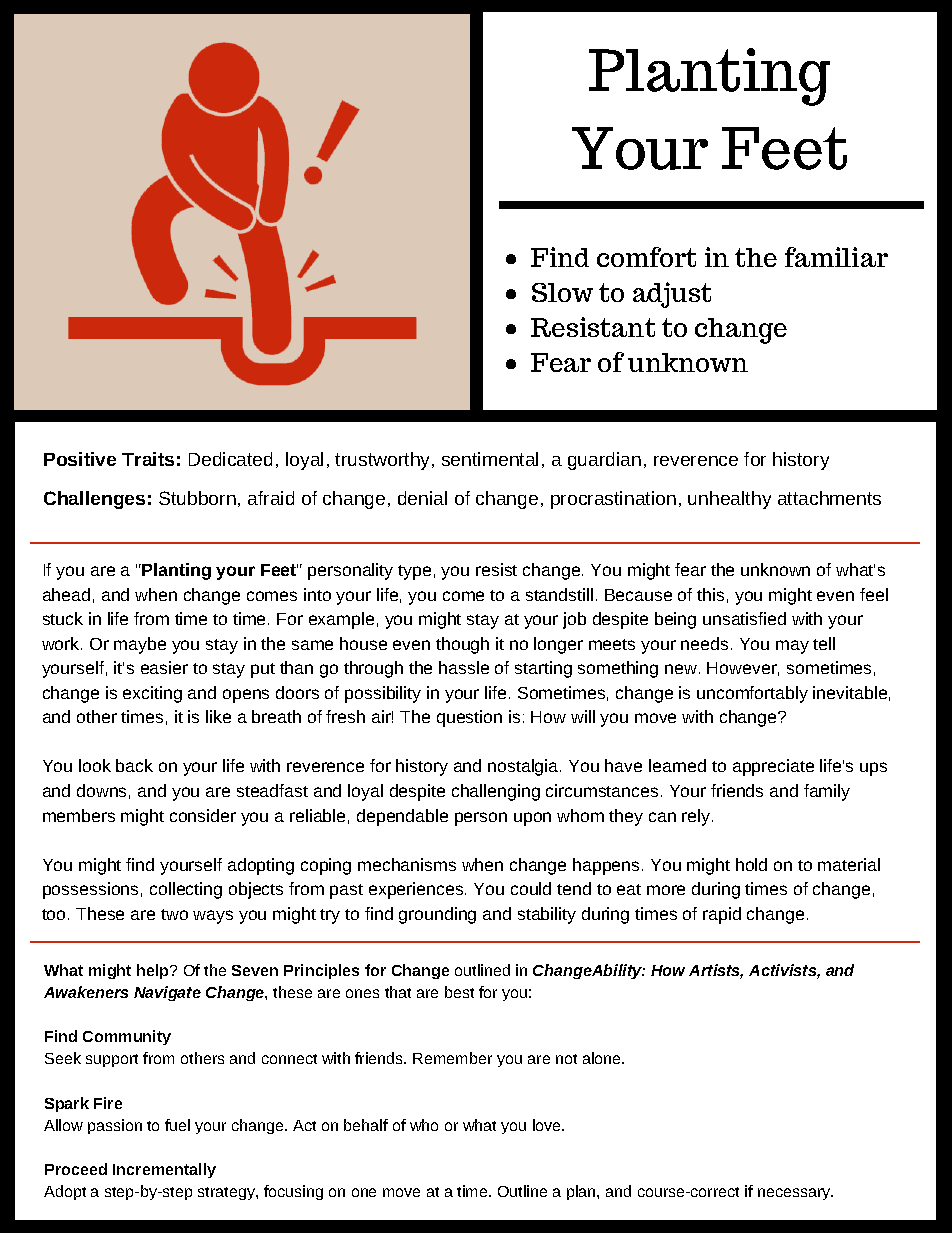 This image has width=952, height=1233. What do you see at coordinates (414, 572) in the image?
I see `type` at bounding box center [414, 572].
